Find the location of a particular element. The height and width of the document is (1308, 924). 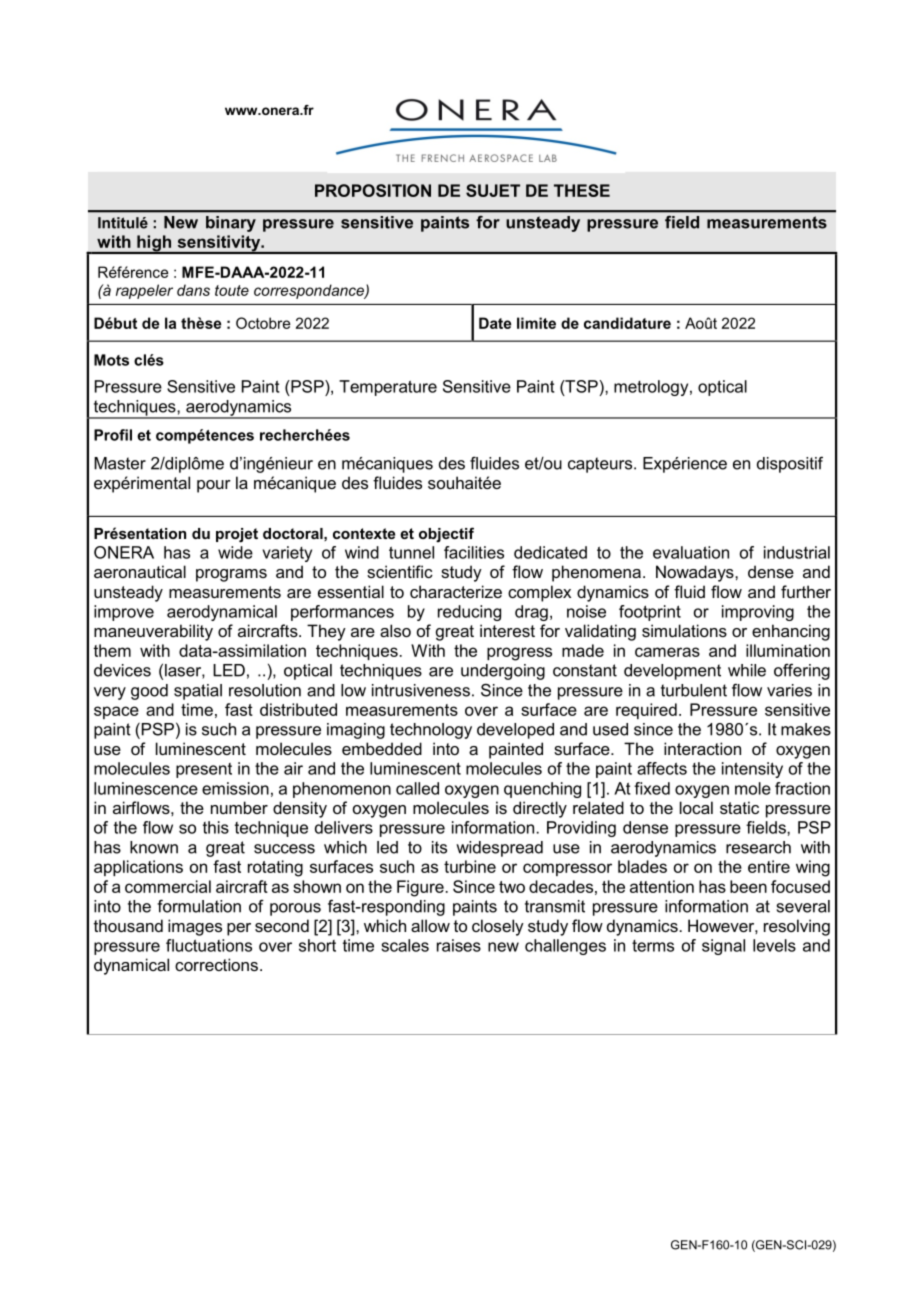

turbulent is located at coordinates (694, 690).
